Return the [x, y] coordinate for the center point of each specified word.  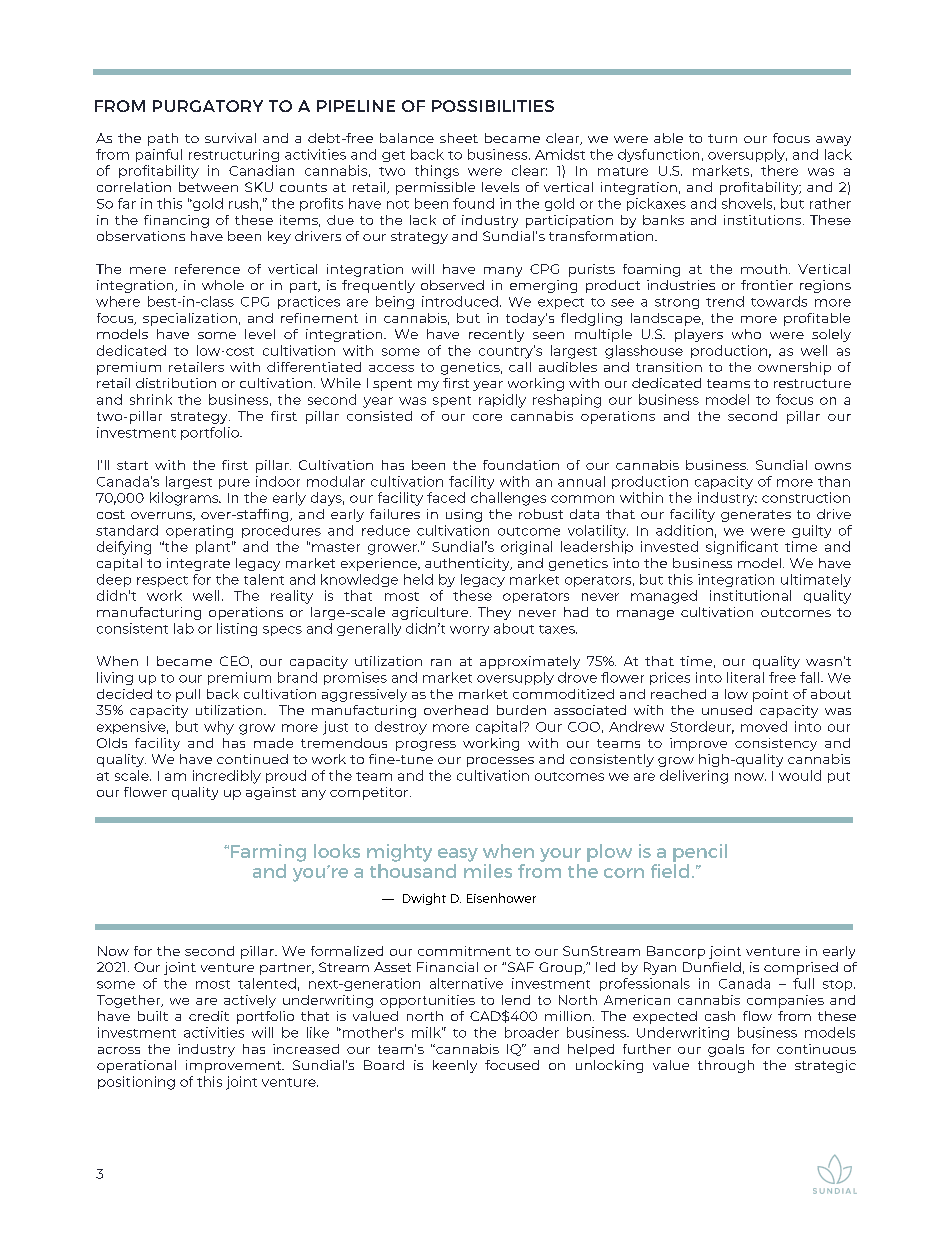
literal [745, 677]
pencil [700, 853]
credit [209, 1016]
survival [230, 138]
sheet [459, 138]
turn [722, 138]
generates [756, 516]
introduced [460, 301]
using [464, 515]
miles [488, 869]
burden [521, 710]
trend [725, 301]
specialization [190, 319]
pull [188, 695]
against [271, 793]
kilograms [185, 499]
